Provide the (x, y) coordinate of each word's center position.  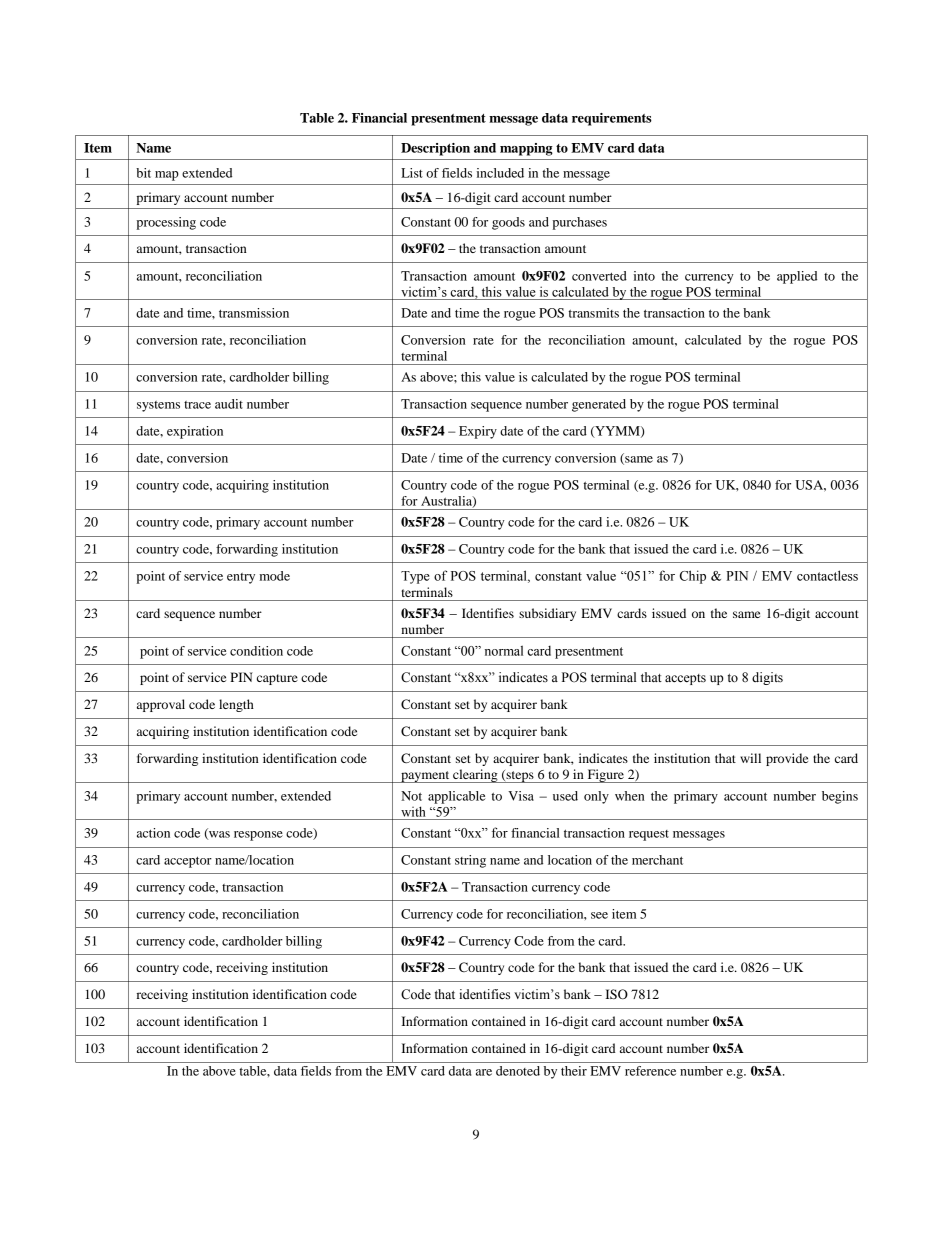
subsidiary (547, 614)
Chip (693, 577)
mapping (526, 149)
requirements (612, 119)
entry (241, 578)
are (484, 1072)
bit (143, 173)
